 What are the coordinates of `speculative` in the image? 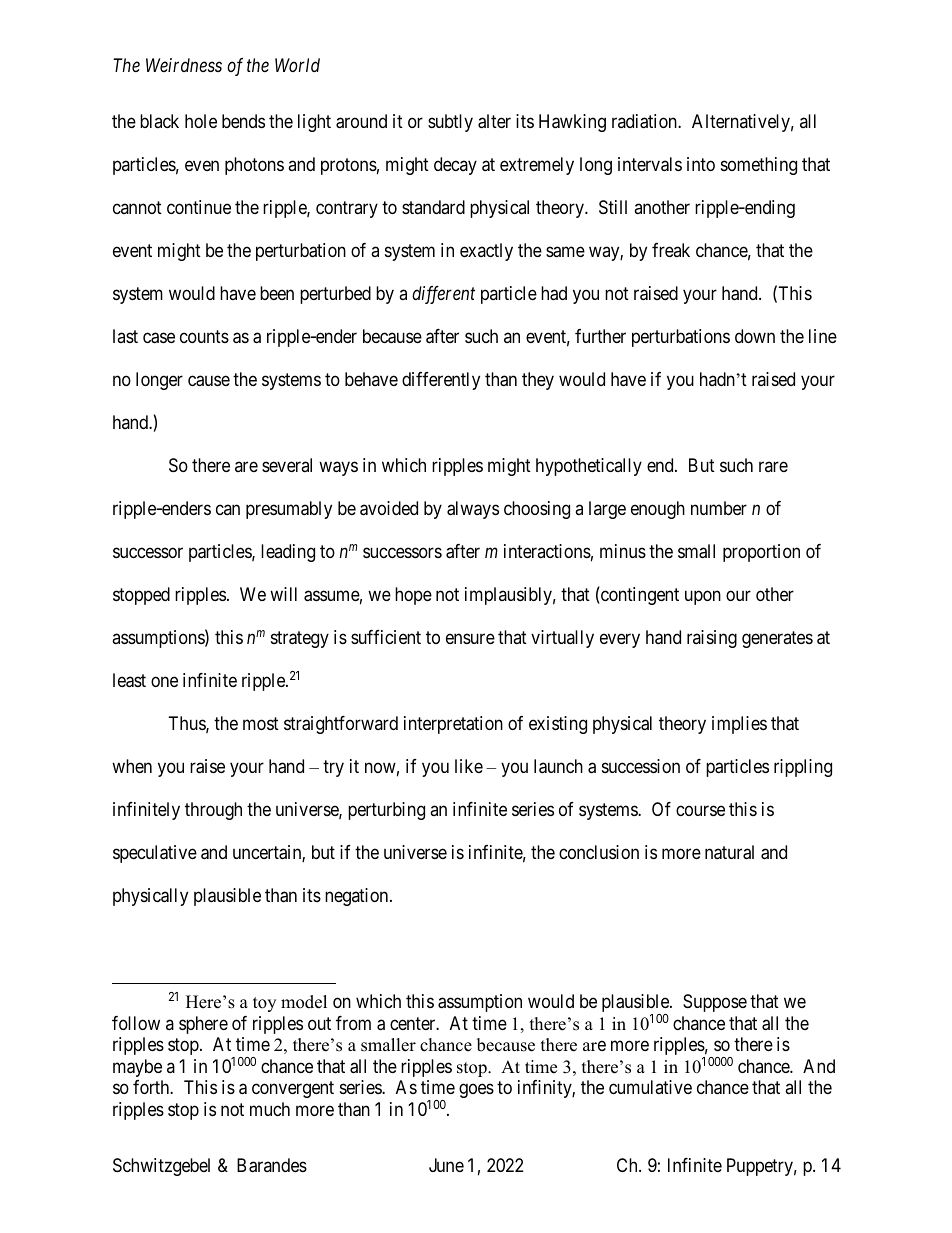 It's located at (155, 854).
